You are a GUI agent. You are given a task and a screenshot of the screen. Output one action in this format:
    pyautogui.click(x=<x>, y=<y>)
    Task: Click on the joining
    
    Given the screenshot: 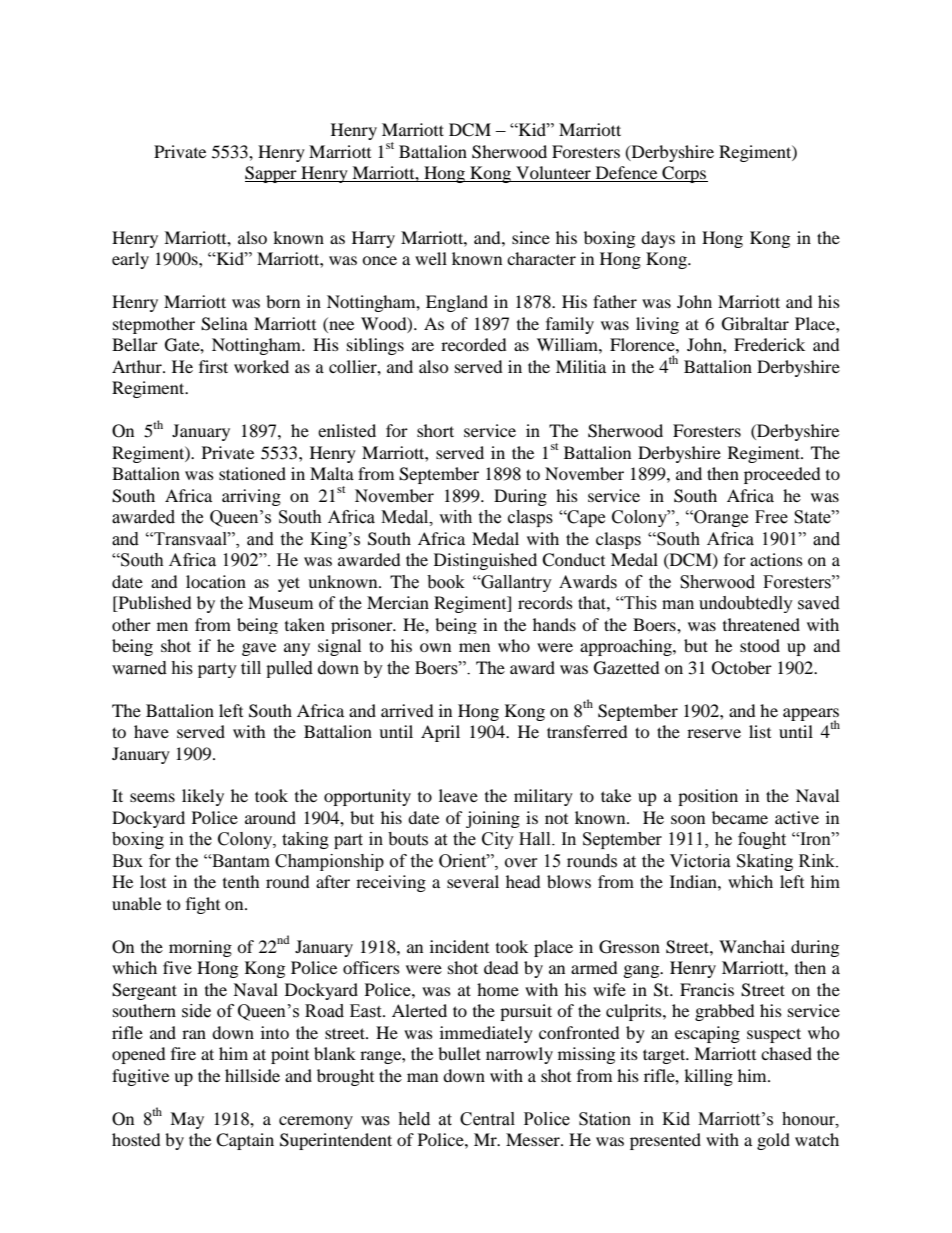 What is the action you would take?
    pyautogui.click(x=493, y=819)
